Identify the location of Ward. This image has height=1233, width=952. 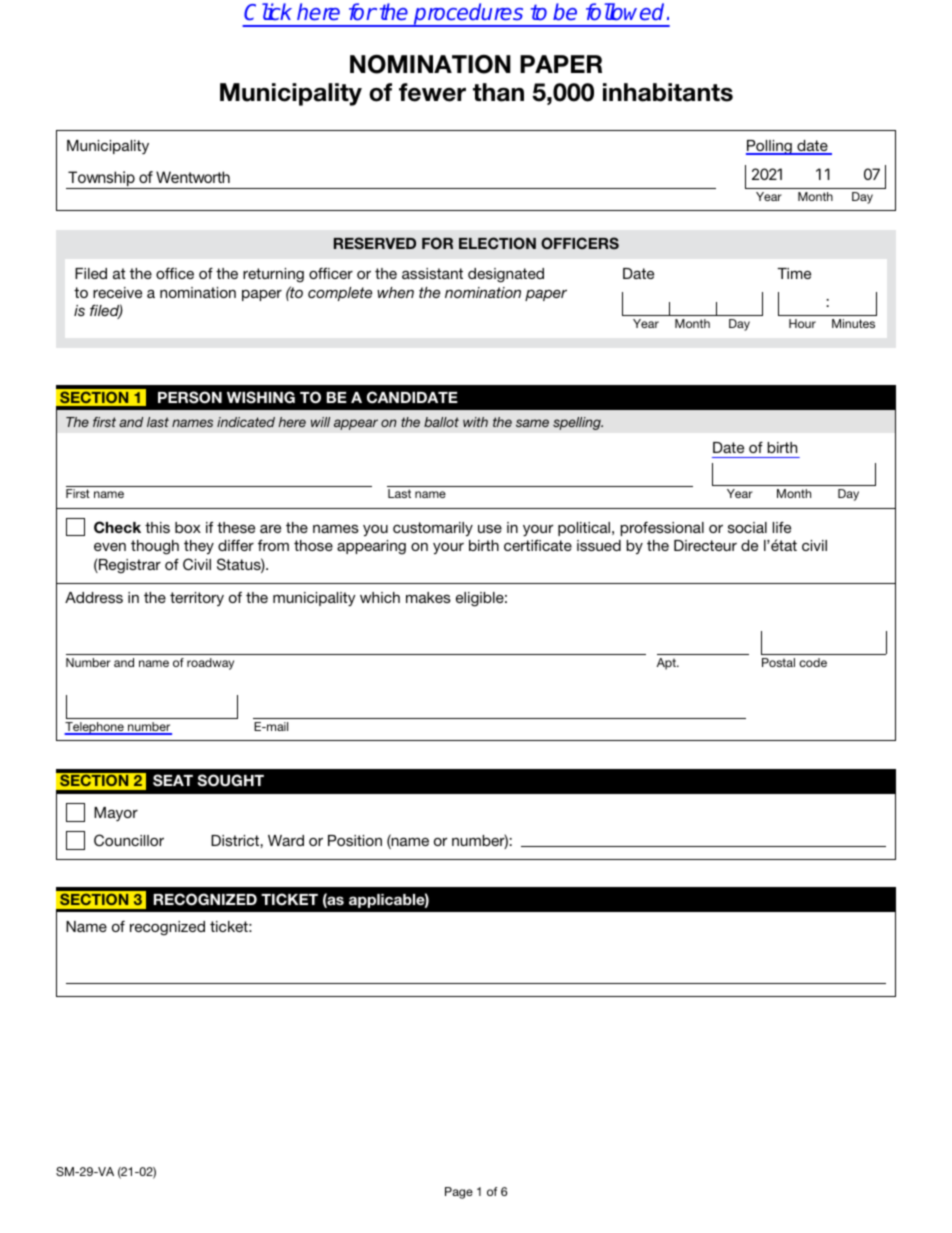
(286, 840).
